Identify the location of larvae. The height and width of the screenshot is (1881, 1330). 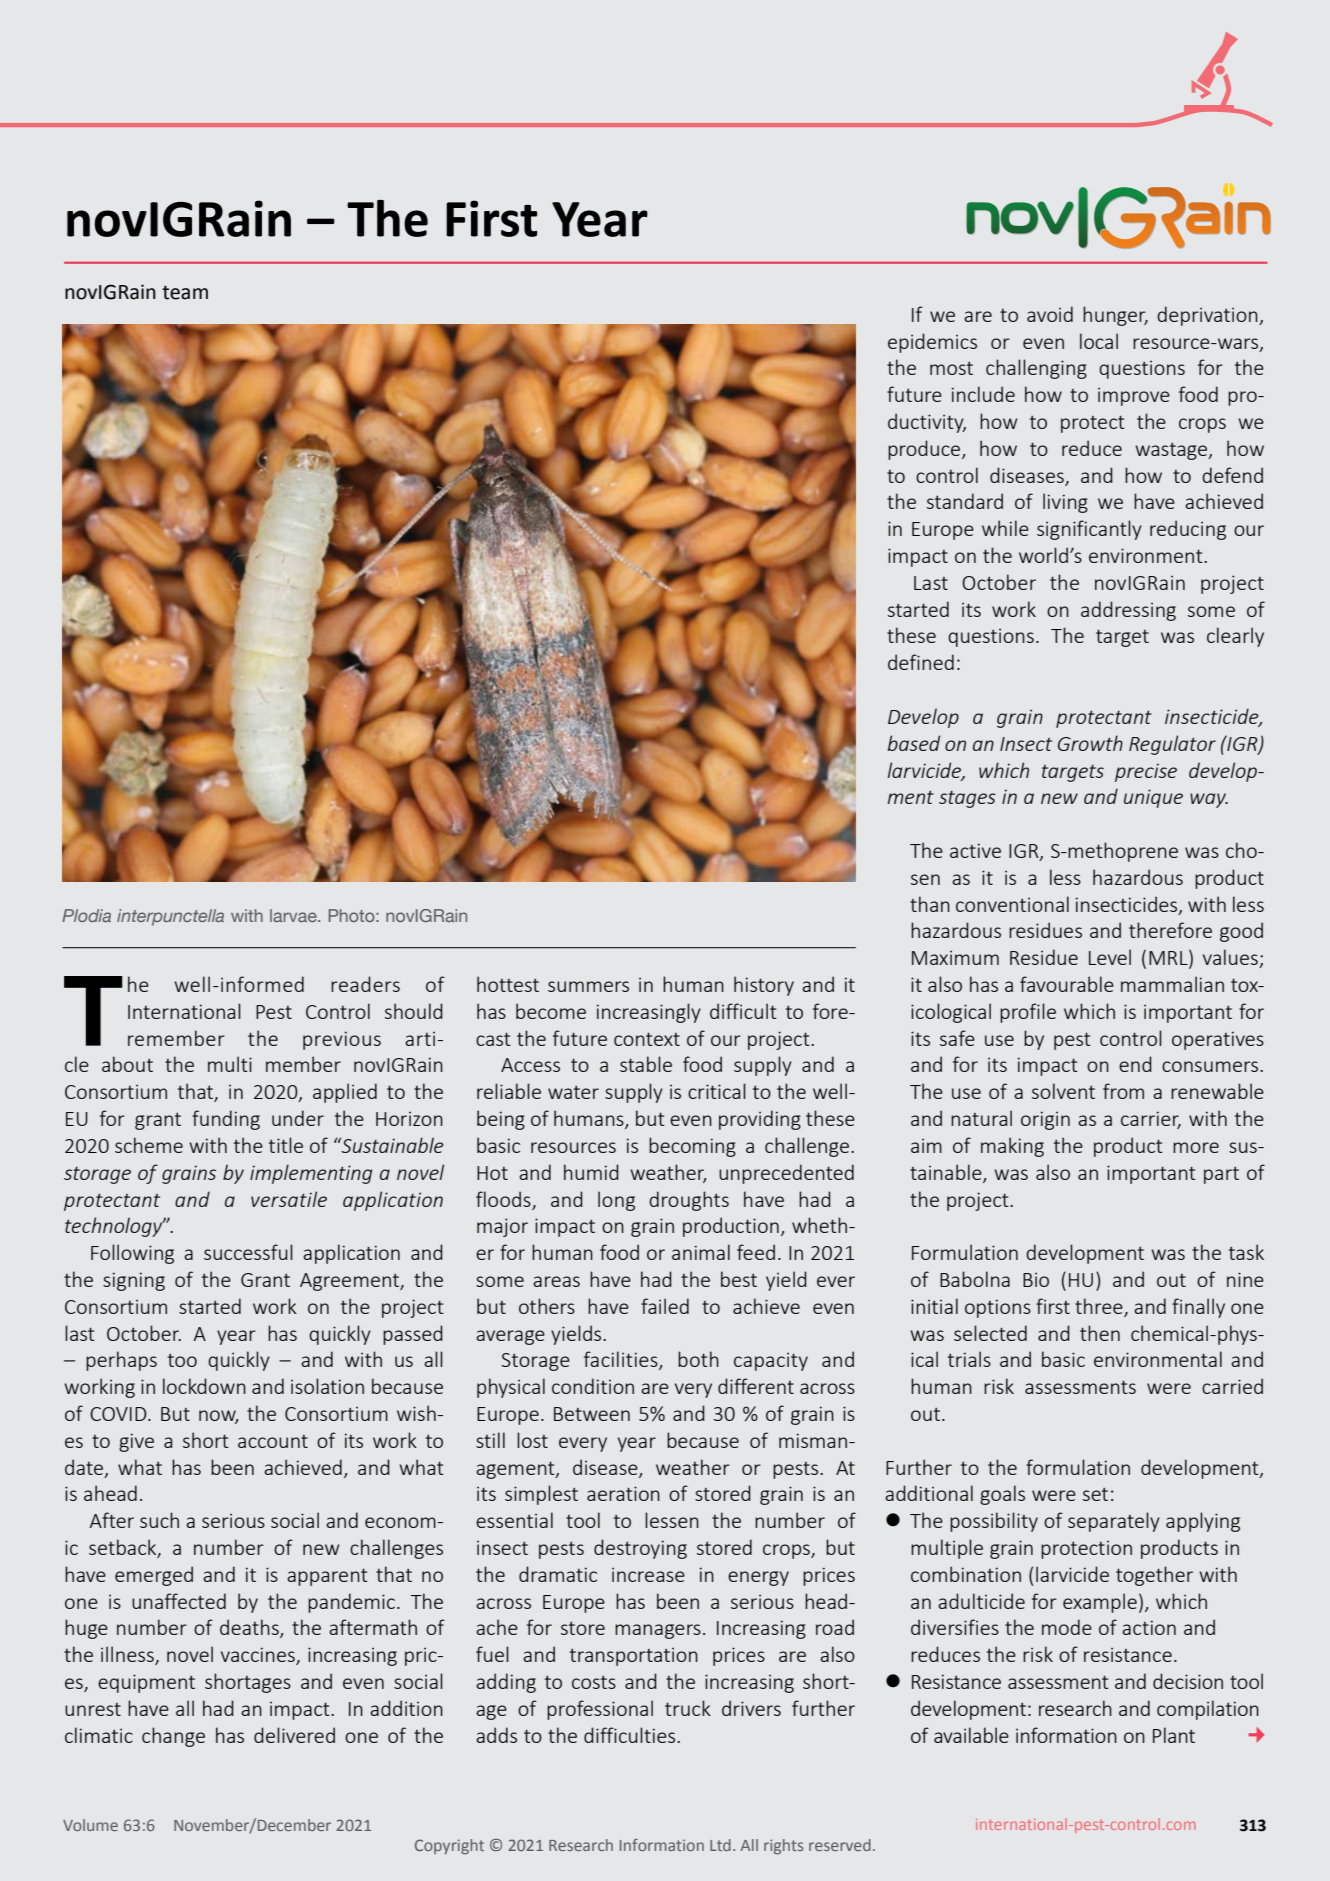
(294, 915).
